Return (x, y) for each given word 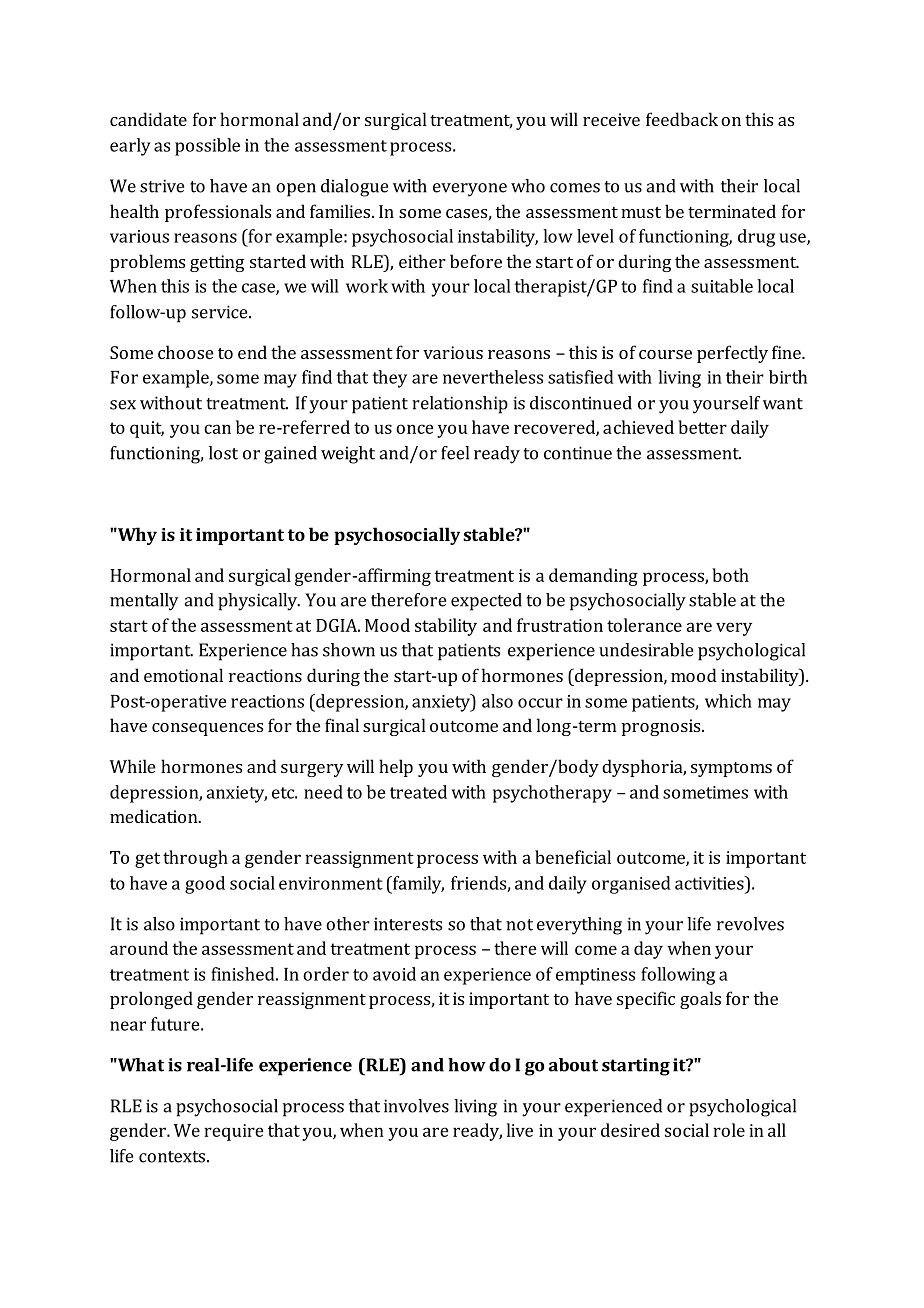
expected (486, 602)
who (528, 186)
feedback (682, 119)
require (234, 1132)
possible (207, 147)
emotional (183, 675)
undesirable (646, 650)
